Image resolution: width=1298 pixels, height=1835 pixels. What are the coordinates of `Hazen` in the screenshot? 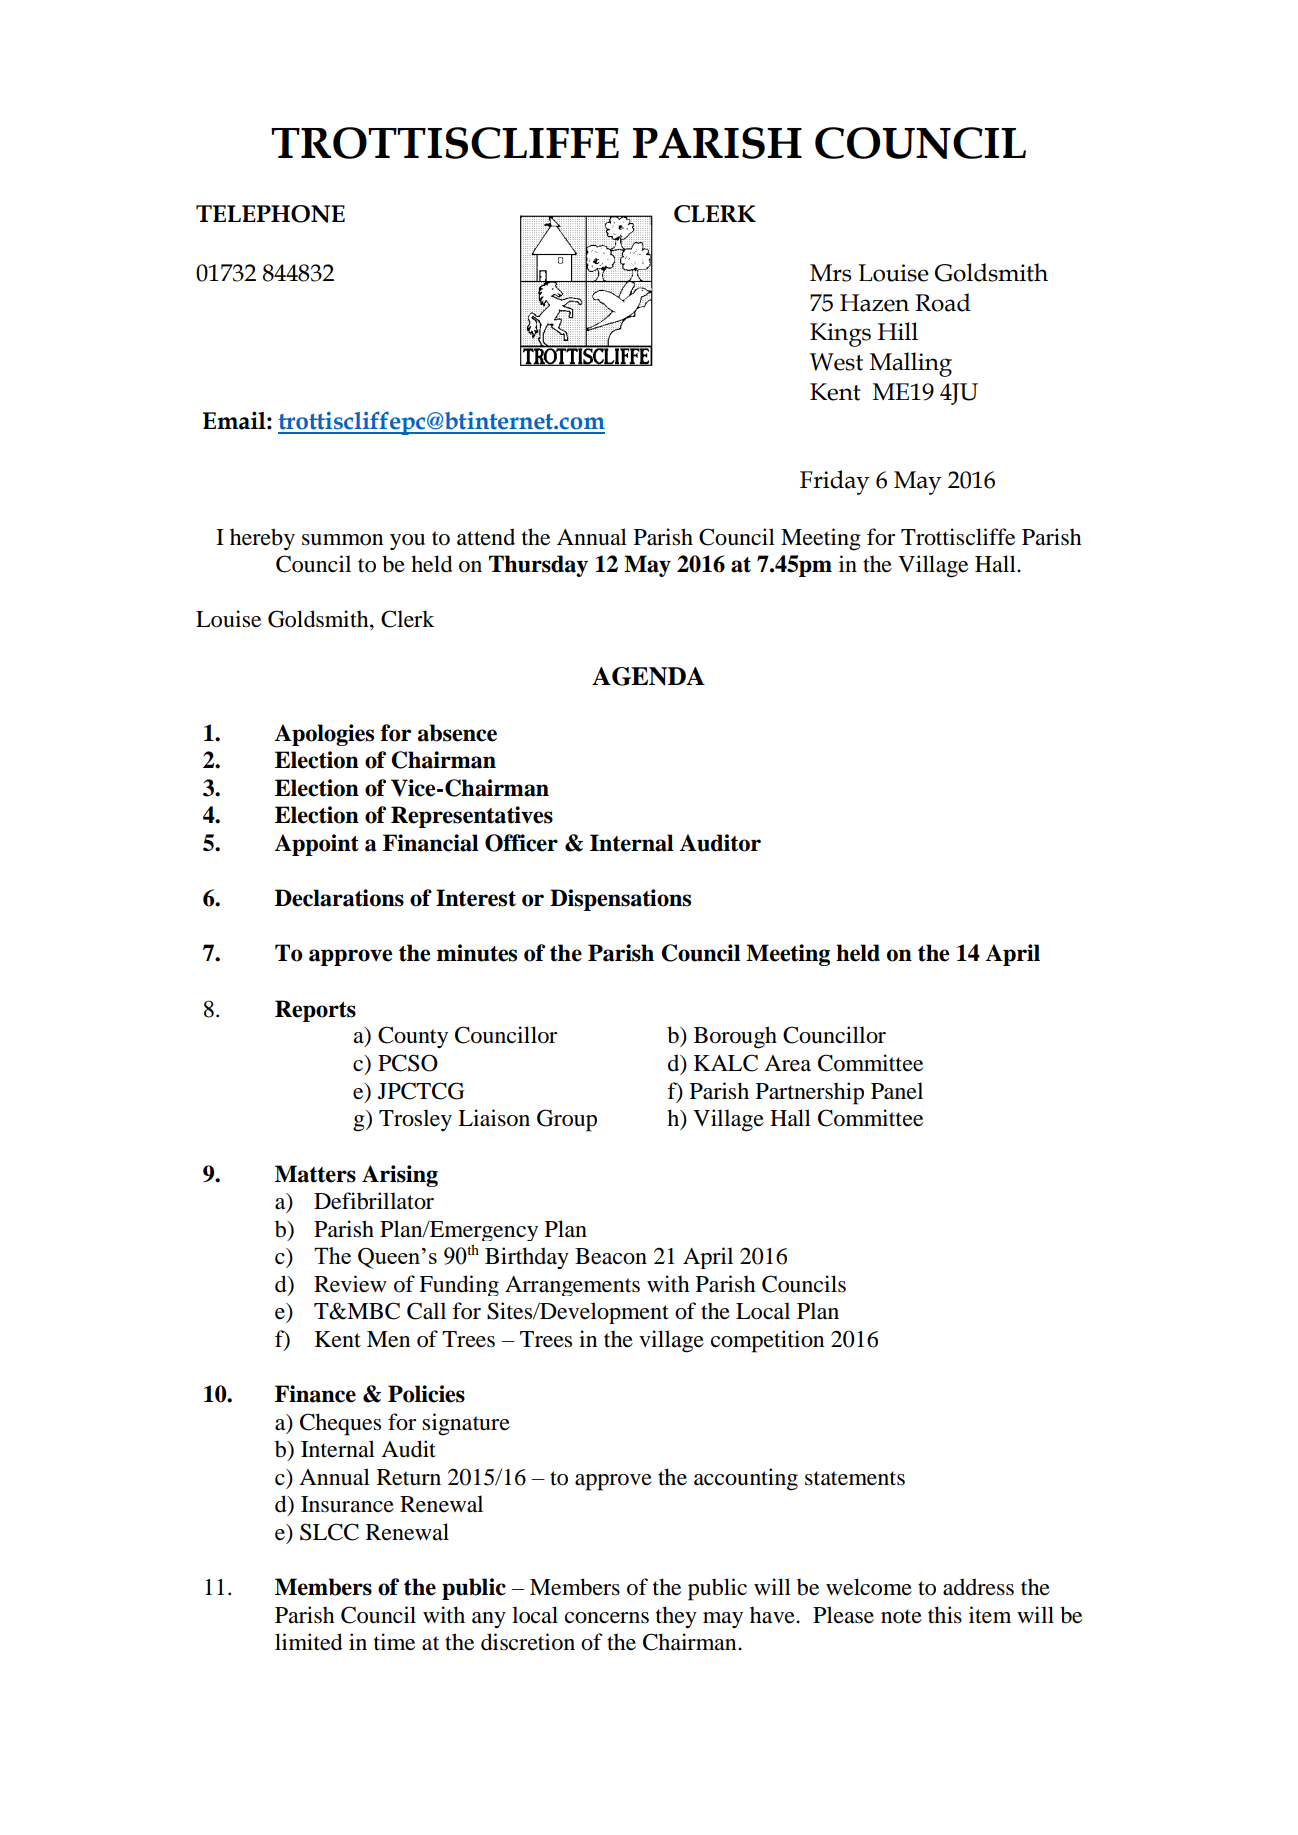 It's located at (874, 303).
